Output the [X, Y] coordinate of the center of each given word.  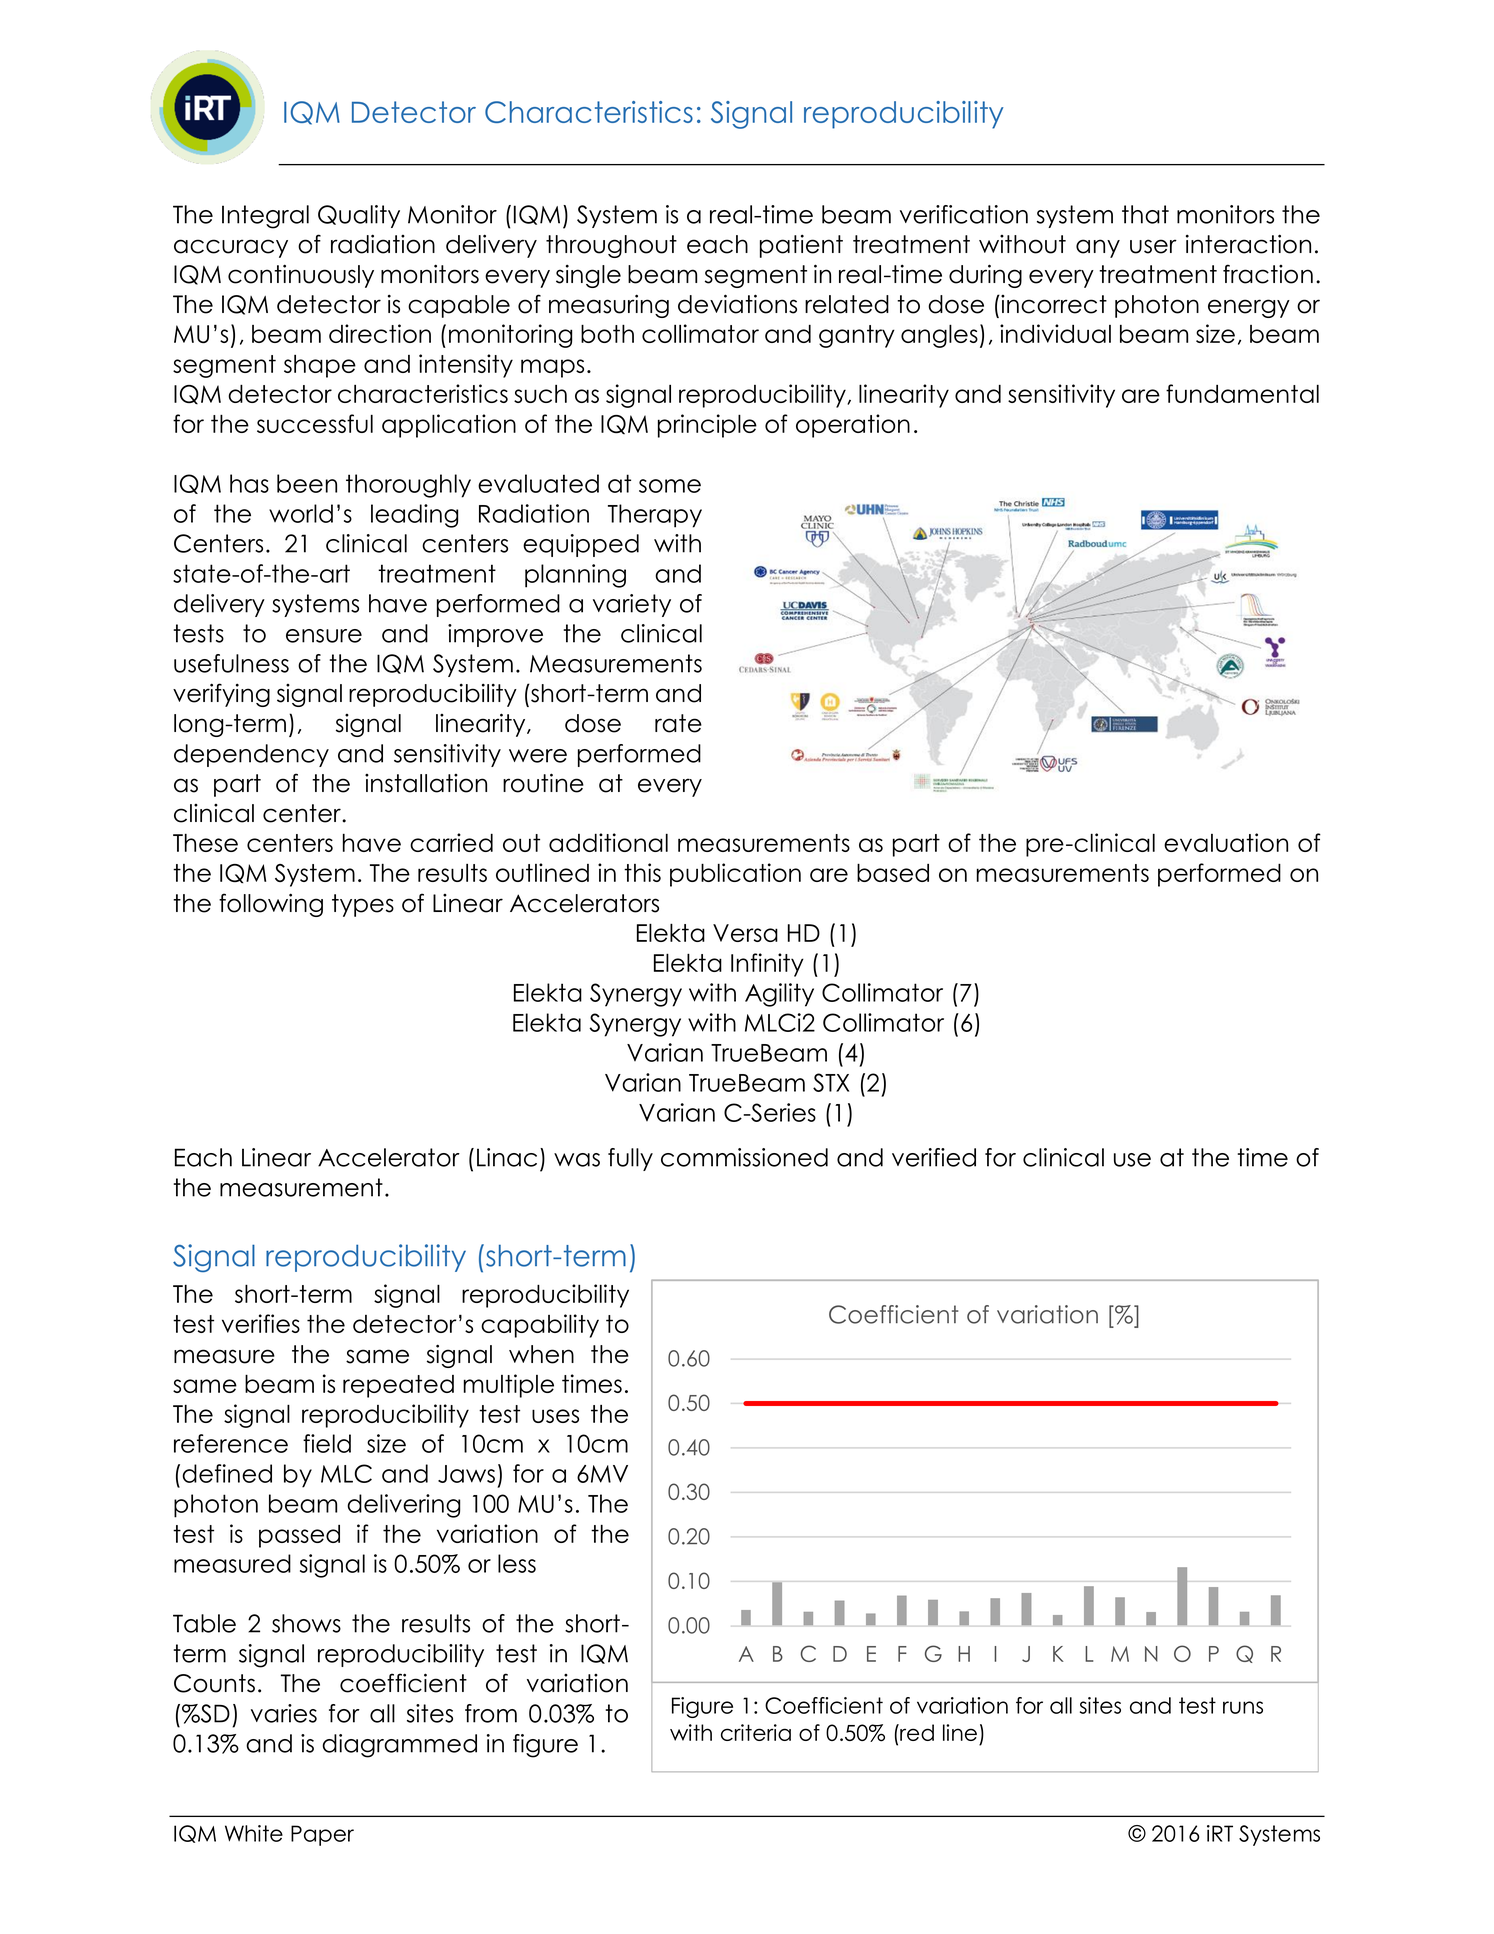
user [1153, 246]
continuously [301, 276]
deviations [737, 304]
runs [1243, 1707]
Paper [322, 1835]
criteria [756, 1732]
